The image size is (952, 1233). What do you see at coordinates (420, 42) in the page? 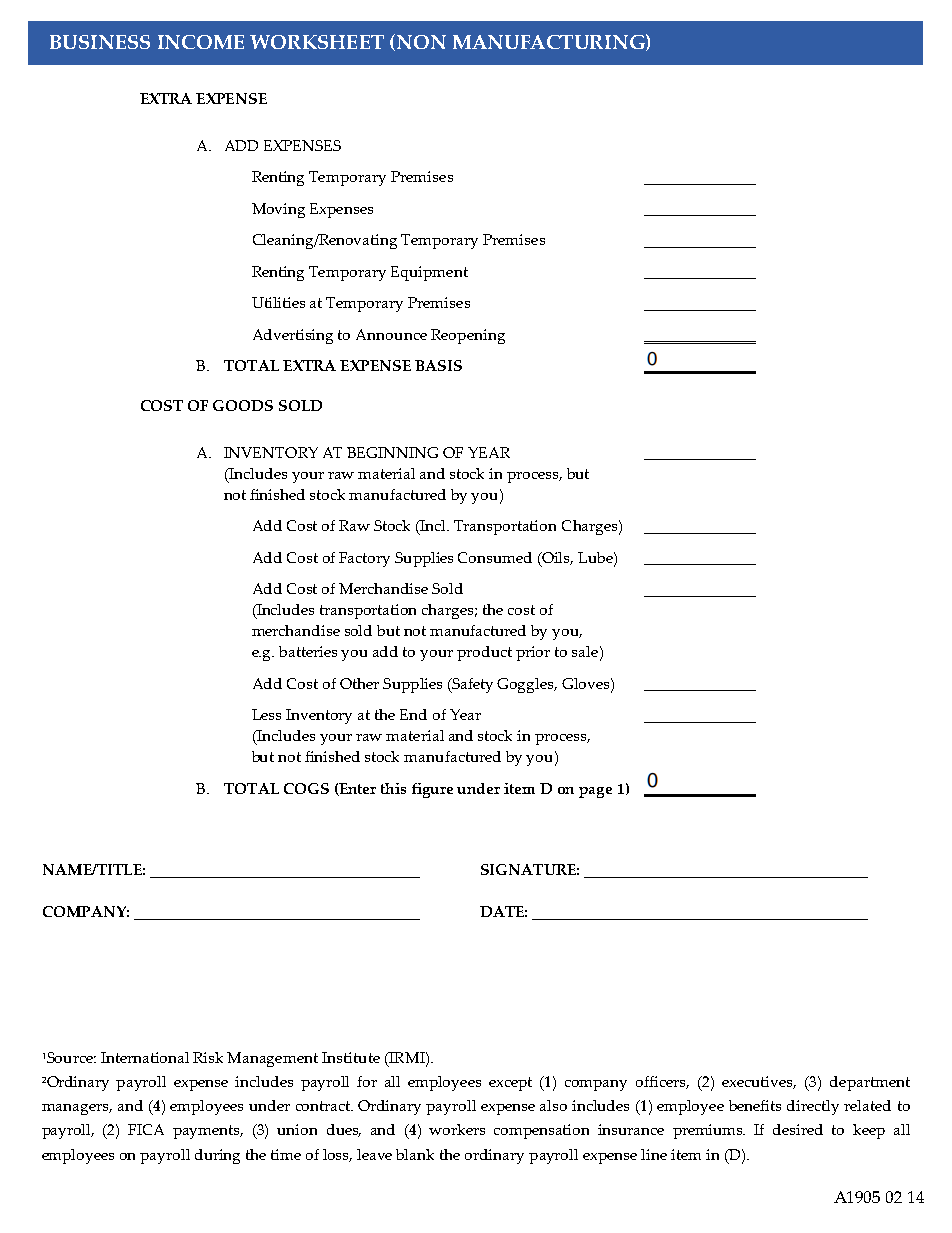
I see `NON` at bounding box center [420, 42].
